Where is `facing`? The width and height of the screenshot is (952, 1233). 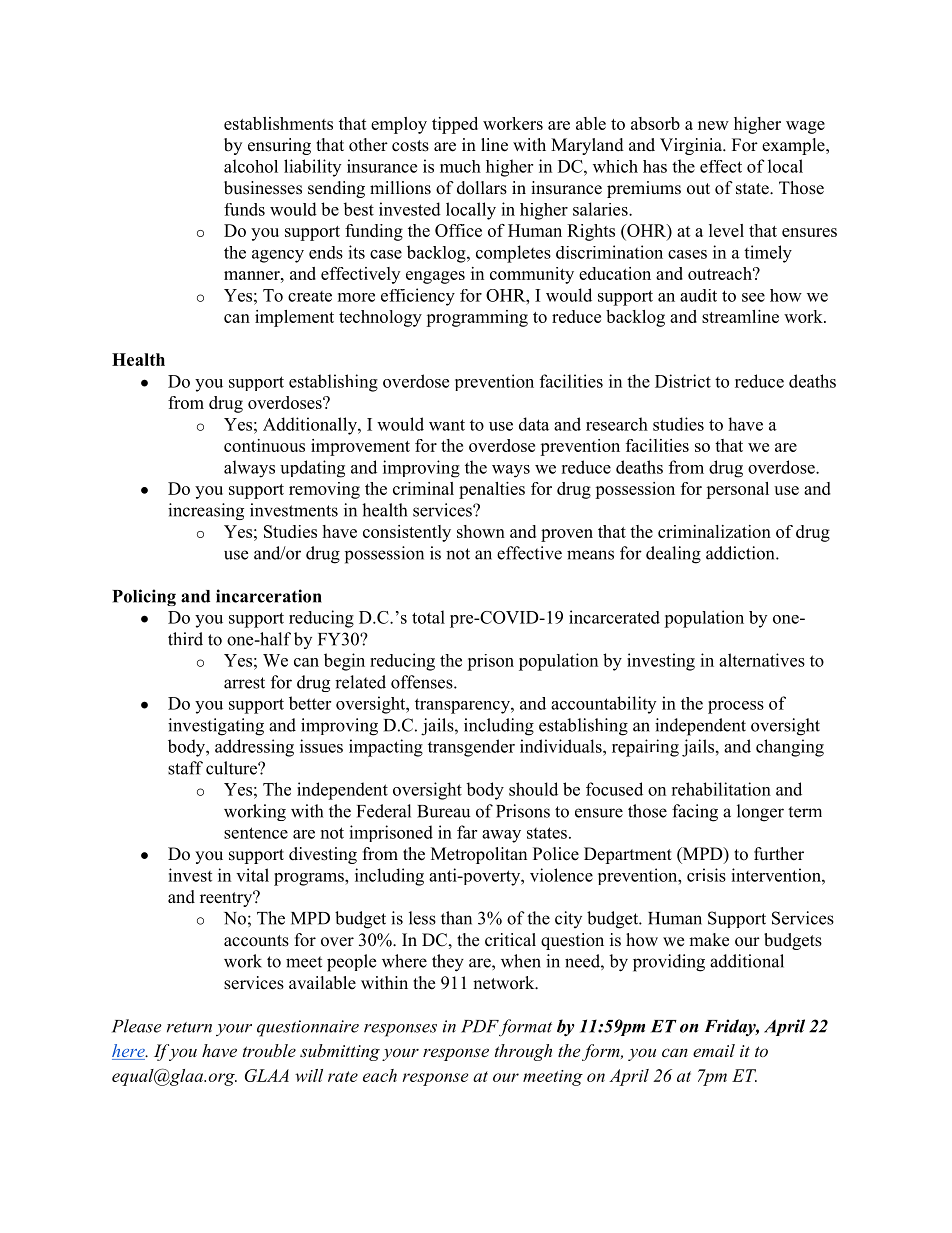
facing is located at coordinates (695, 813).
